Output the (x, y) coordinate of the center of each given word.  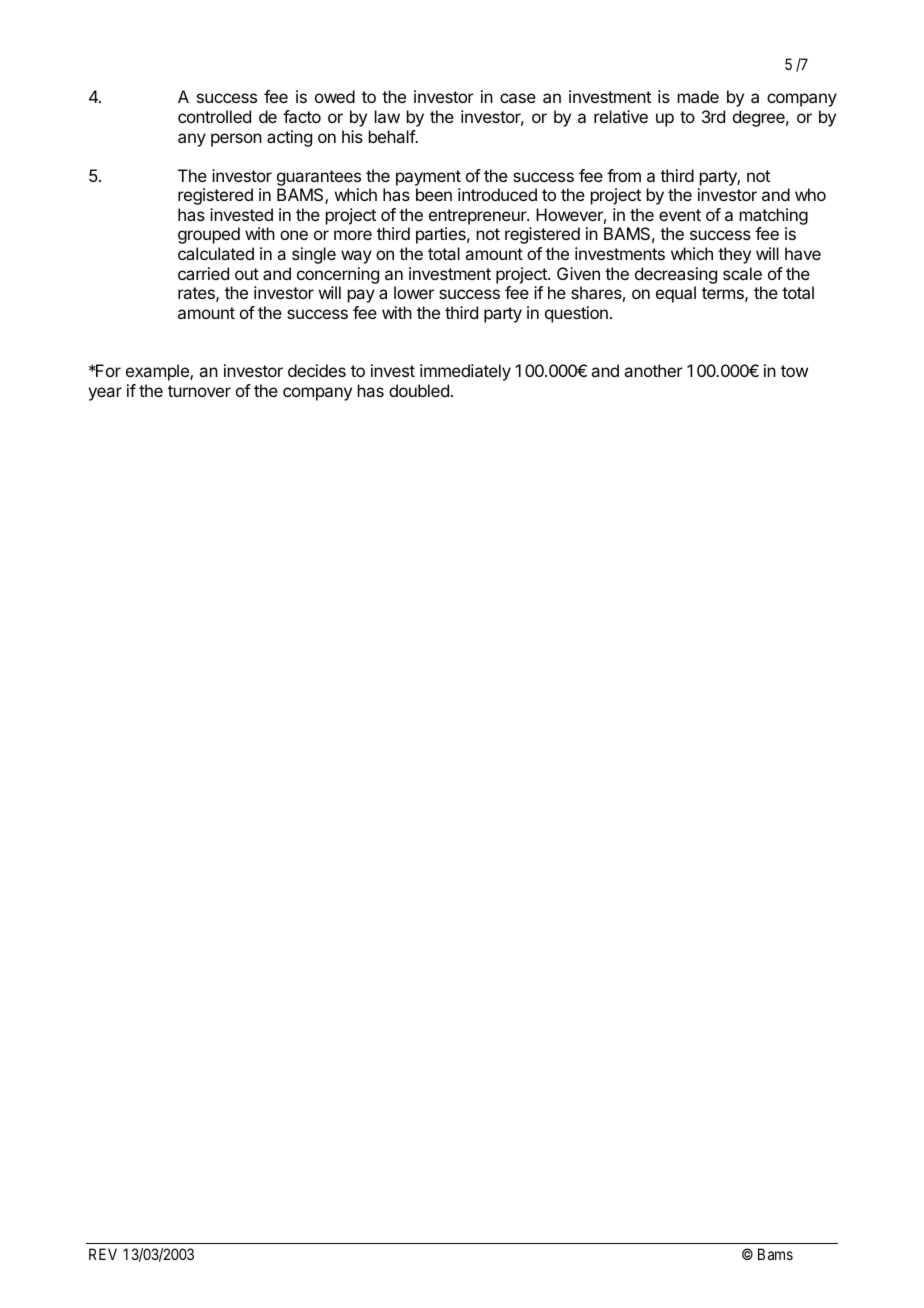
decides (317, 370)
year (105, 394)
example (158, 372)
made (698, 96)
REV (103, 1254)
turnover (199, 391)
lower (414, 292)
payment (428, 178)
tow (794, 371)
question (576, 314)
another (653, 370)
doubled (419, 390)
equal (676, 294)
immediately (465, 372)
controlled (214, 116)
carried (203, 273)
